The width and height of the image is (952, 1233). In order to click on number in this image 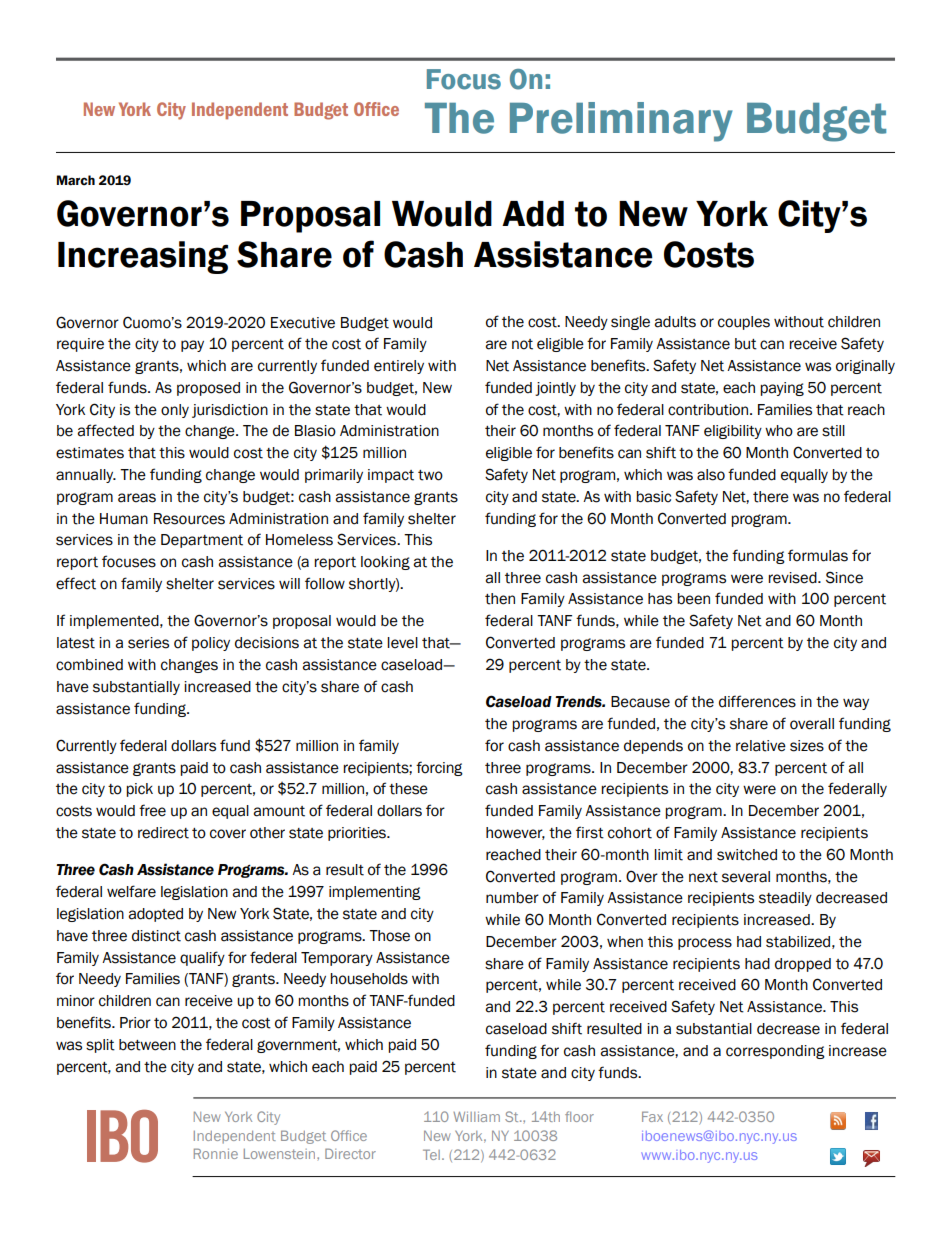, I will do `click(512, 898)`.
